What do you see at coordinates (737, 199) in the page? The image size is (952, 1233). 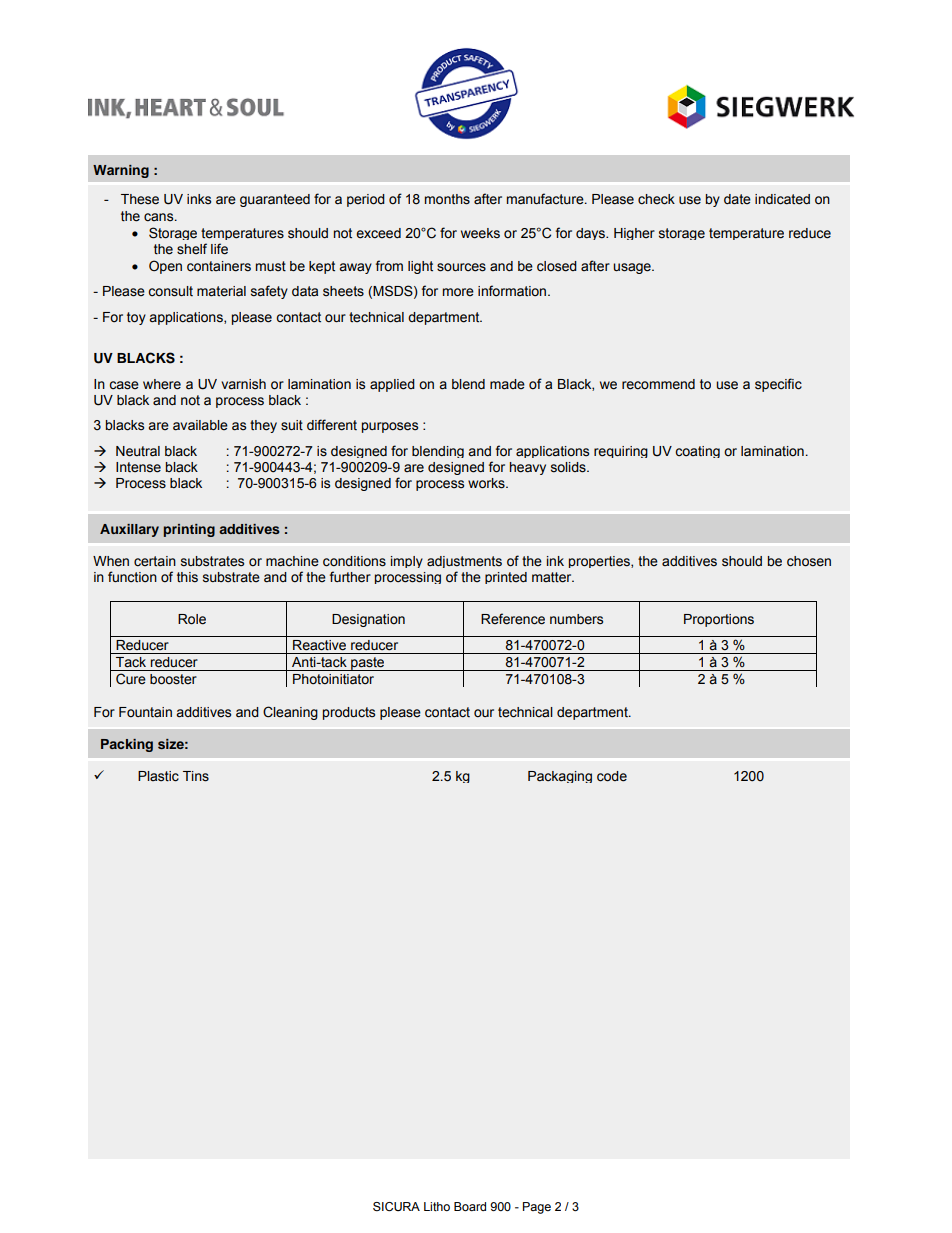 I see `date` at bounding box center [737, 199].
